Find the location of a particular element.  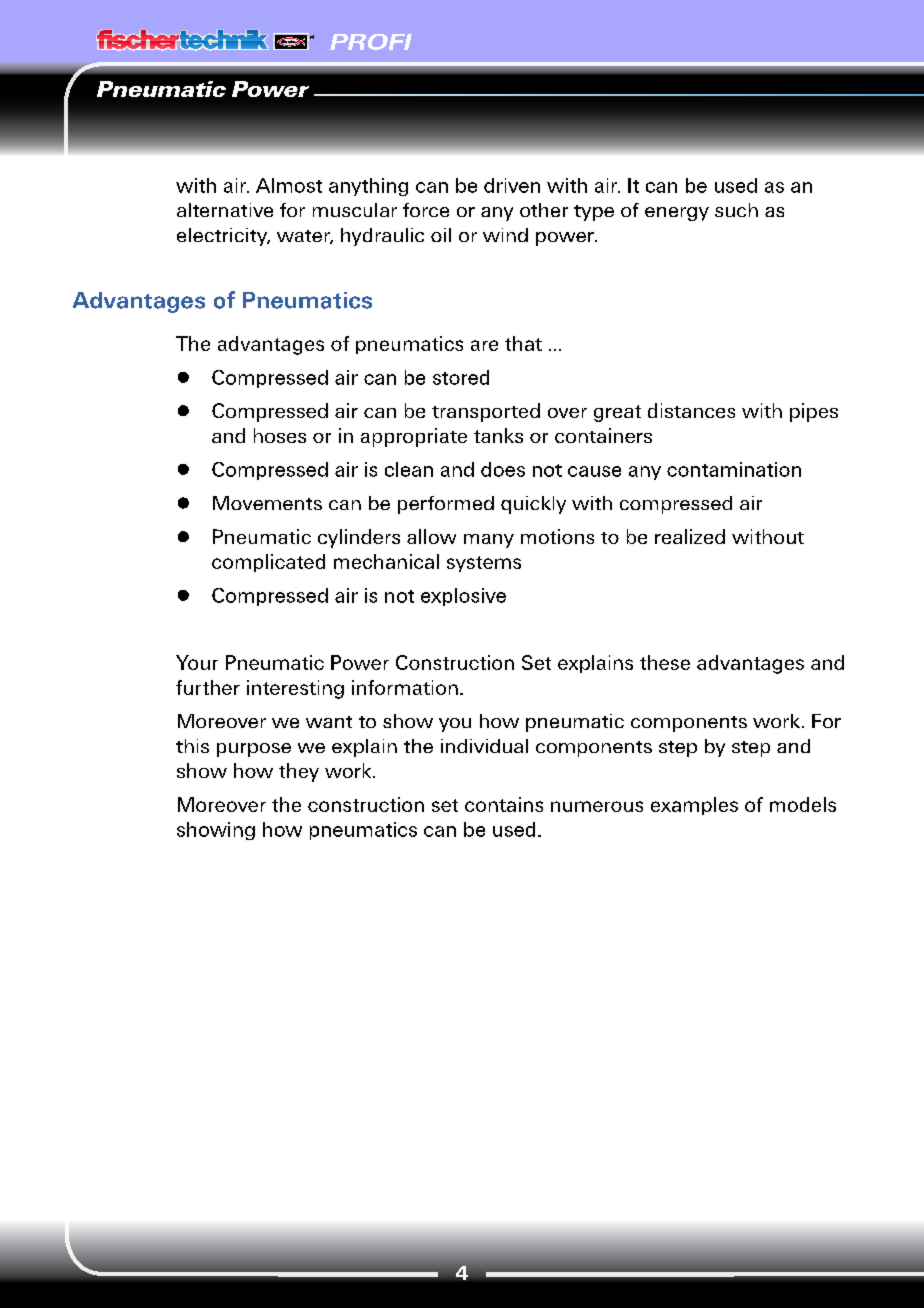

such is located at coordinates (736, 210).
